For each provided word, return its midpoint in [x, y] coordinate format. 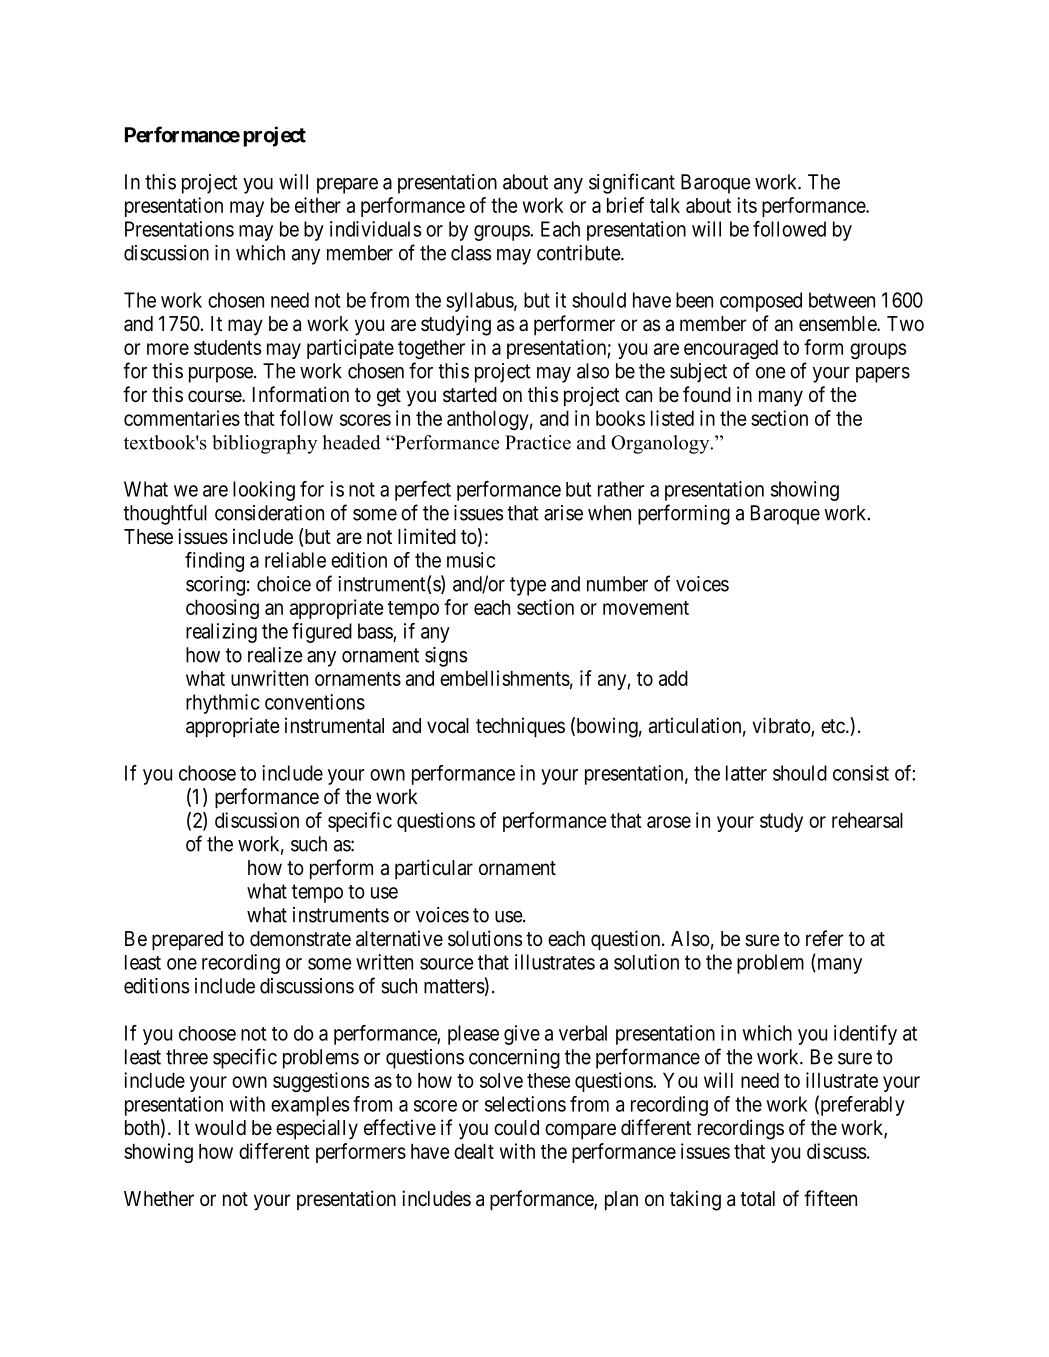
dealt [474, 1151]
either [318, 205]
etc [833, 726]
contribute [579, 253]
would [220, 1127]
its [747, 205]
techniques [520, 727]
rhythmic [223, 704]
